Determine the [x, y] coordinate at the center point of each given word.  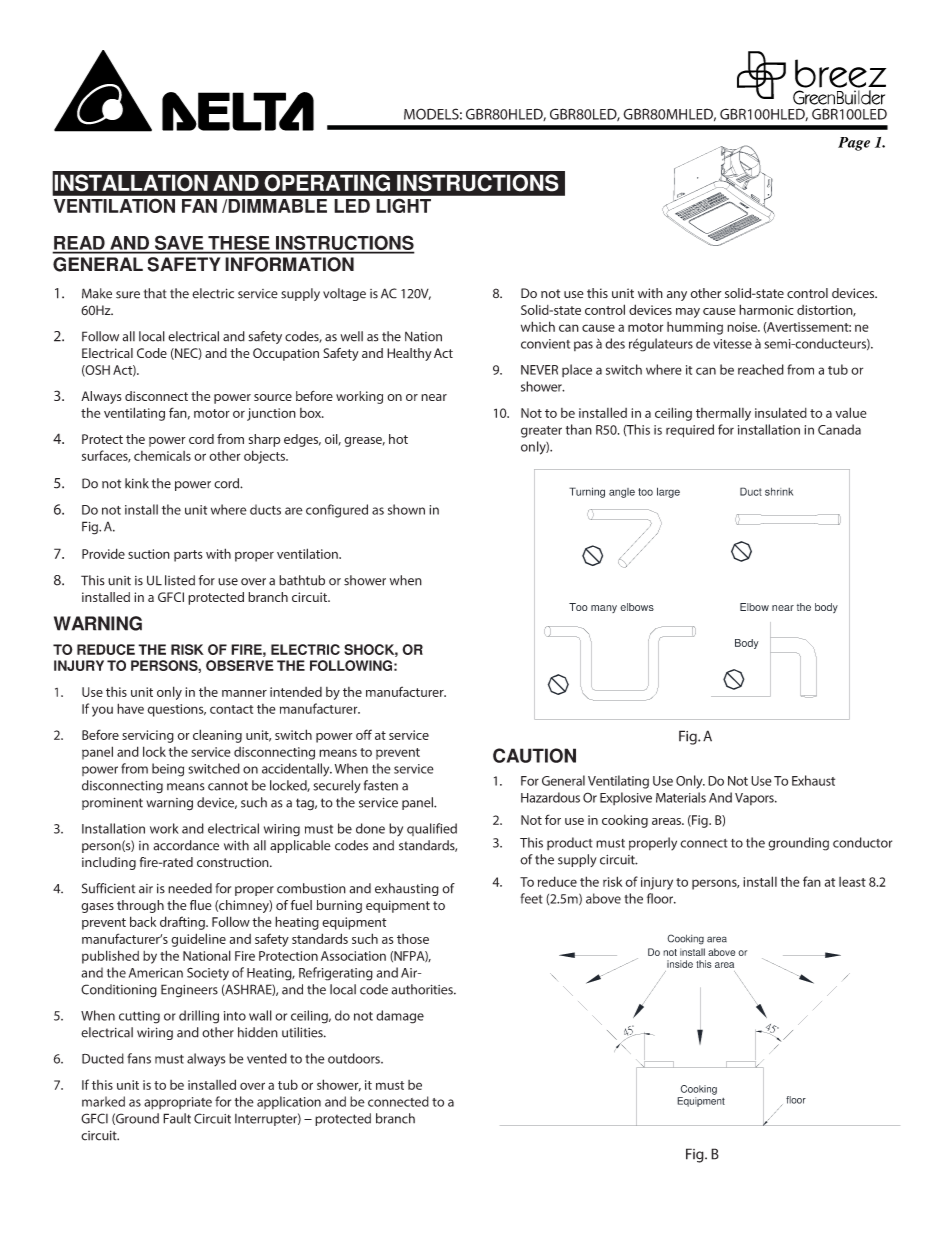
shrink [779, 492]
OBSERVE [240, 665]
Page [854, 144]
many [604, 609]
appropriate [178, 1103]
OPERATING [327, 182]
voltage [344, 294]
